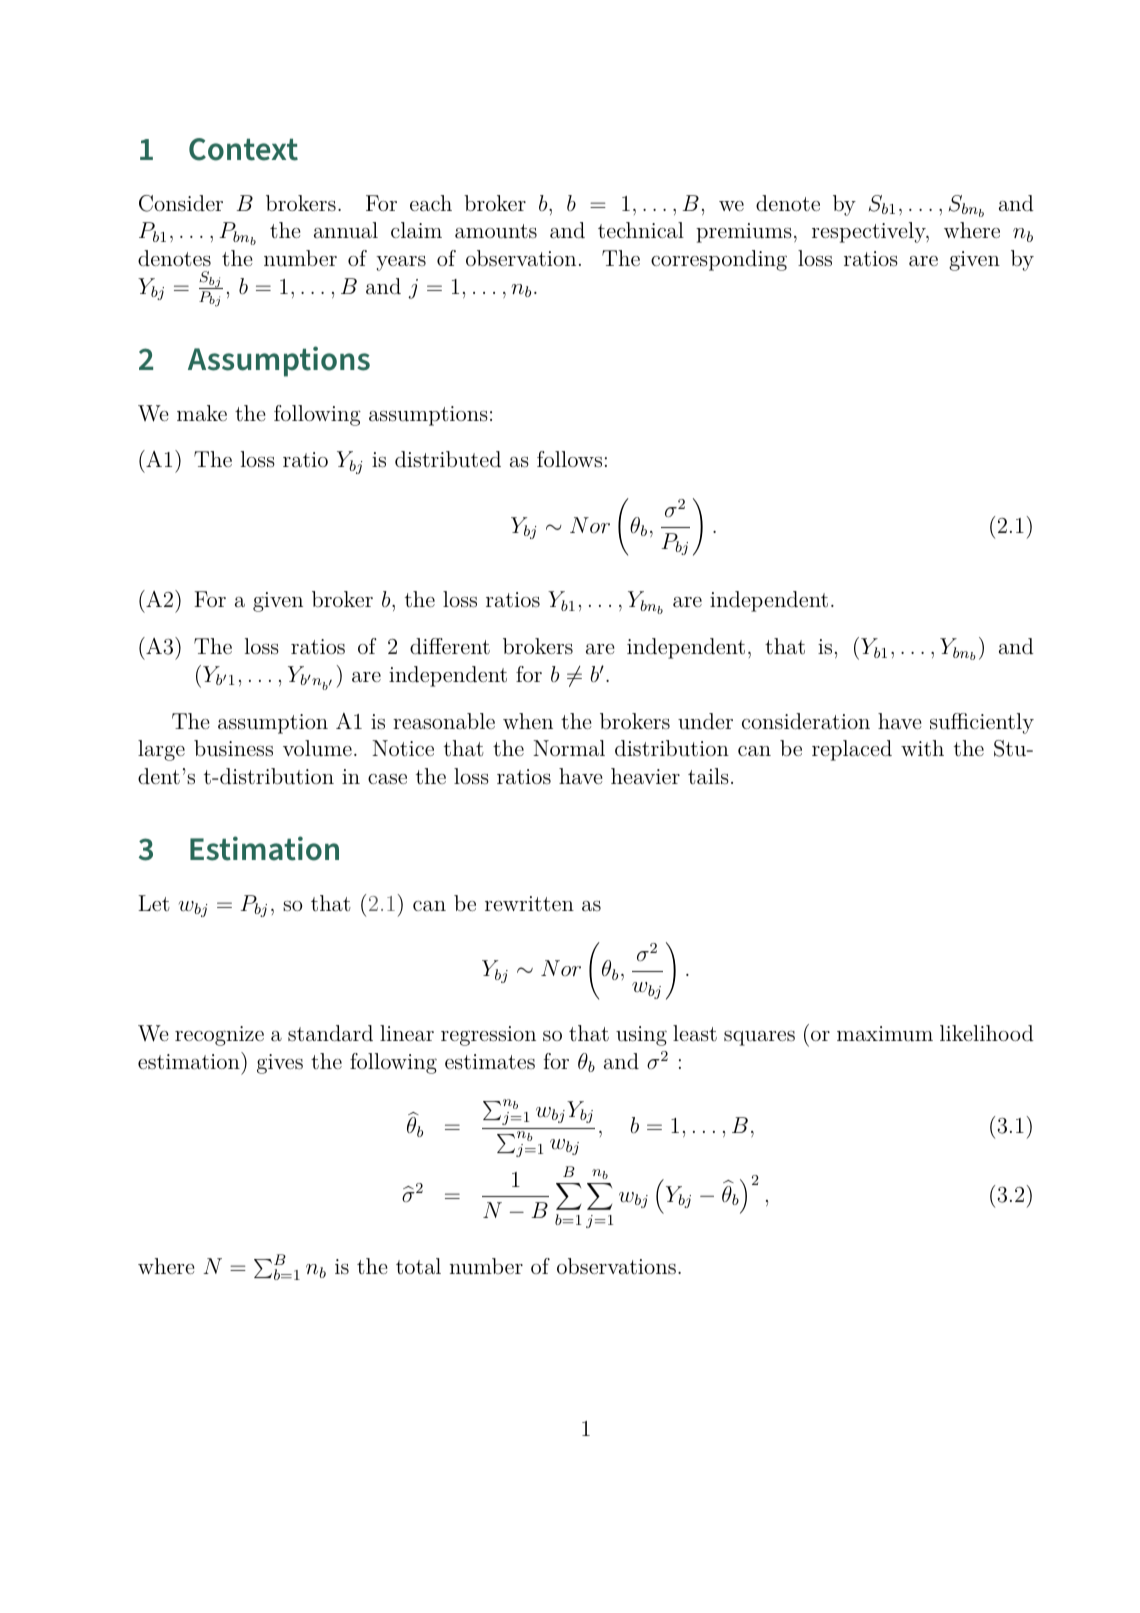 The image size is (1140, 1613). What do you see at coordinates (719, 260) in the image?
I see `corresponding` at bounding box center [719, 260].
